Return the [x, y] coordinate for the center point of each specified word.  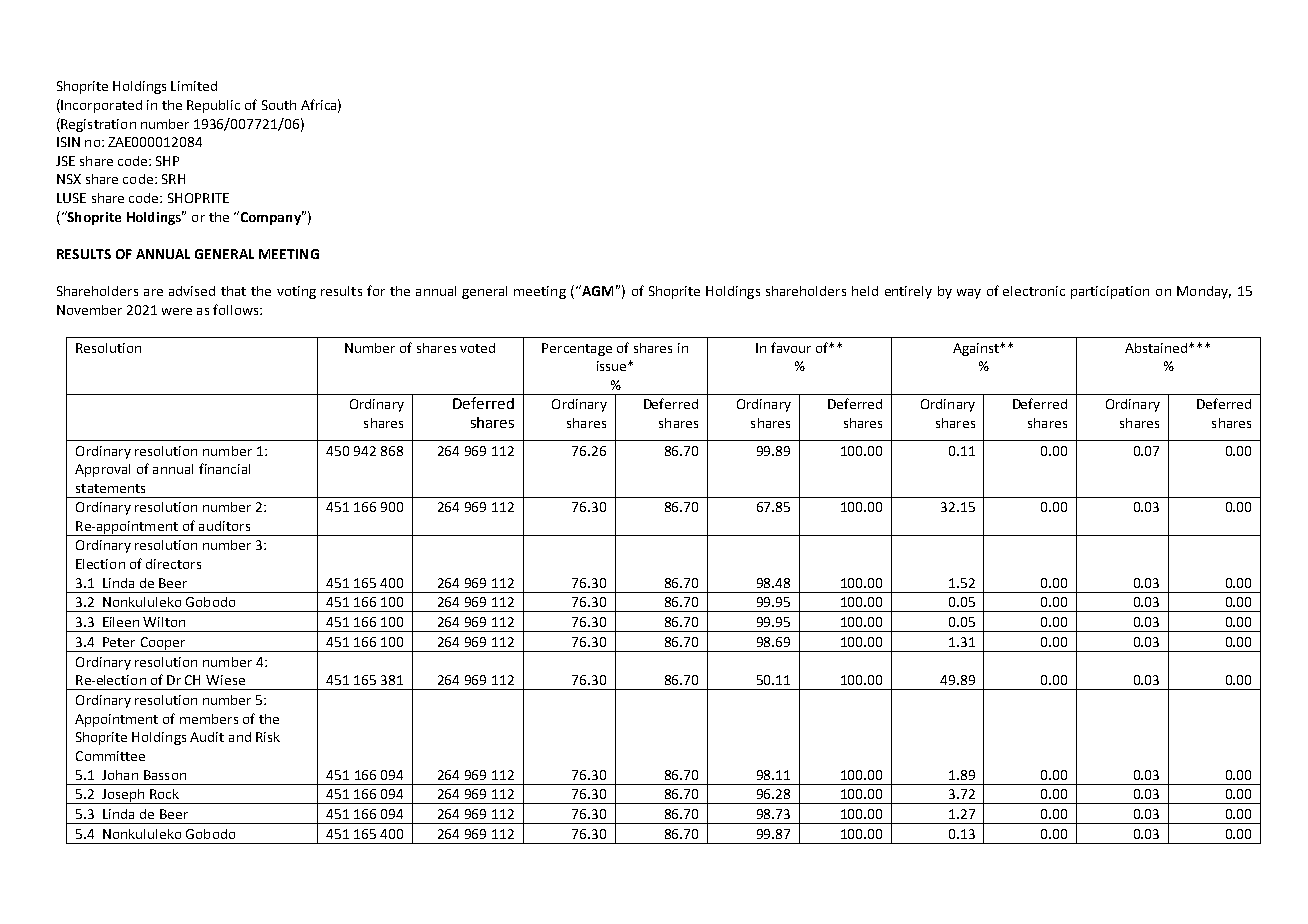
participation [1110, 292]
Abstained [1157, 348]
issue [613, 366]
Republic [213, 106]
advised [192, 291]
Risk [268, 737]
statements [110, 488]
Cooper [163, 644]
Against [977, 349]
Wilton [164, 622]
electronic [1034, 291]
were [177, 311]
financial [224, 468]
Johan [120, 775]
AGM [596, 290]
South [279, 105]
